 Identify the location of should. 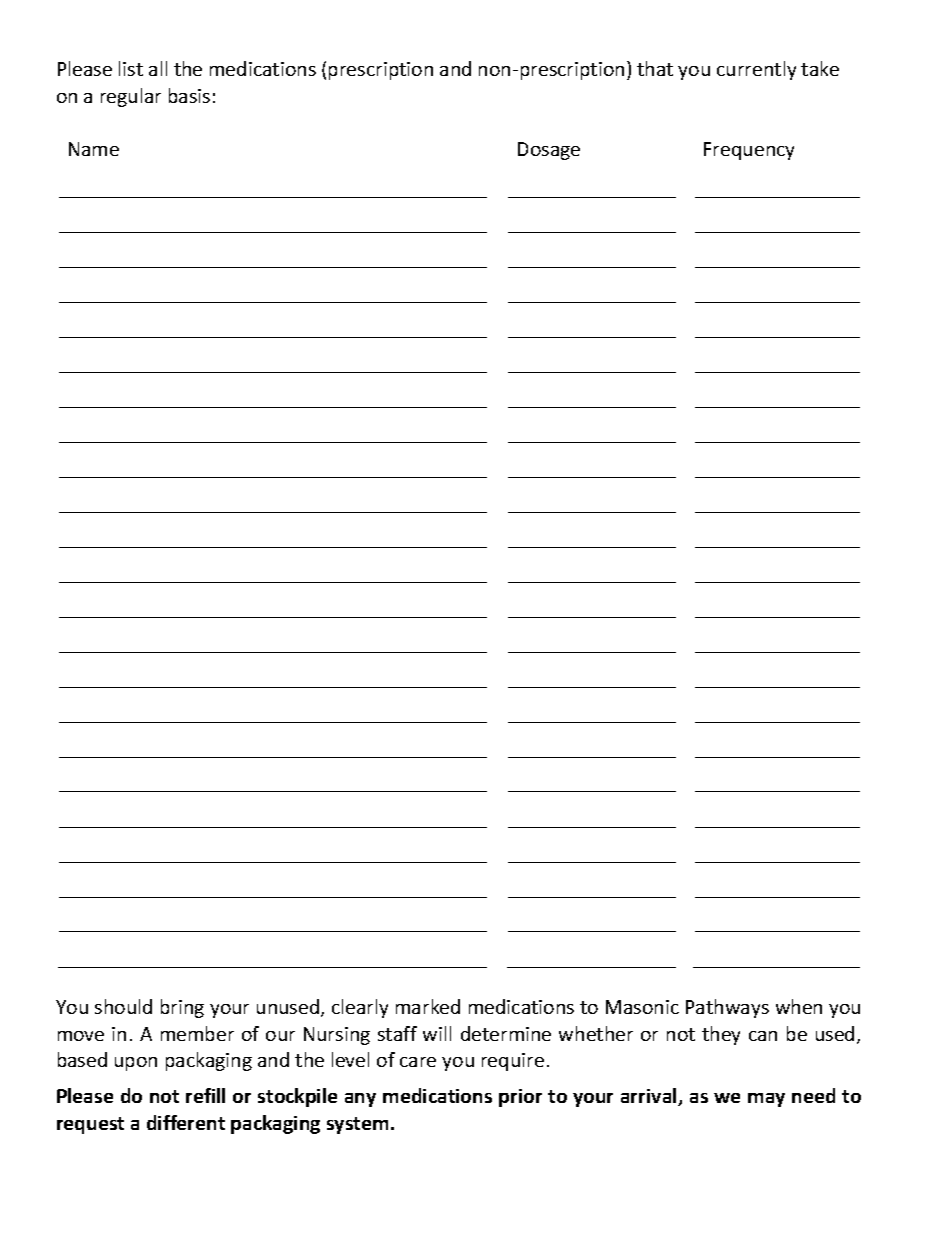
(123, 1006).
